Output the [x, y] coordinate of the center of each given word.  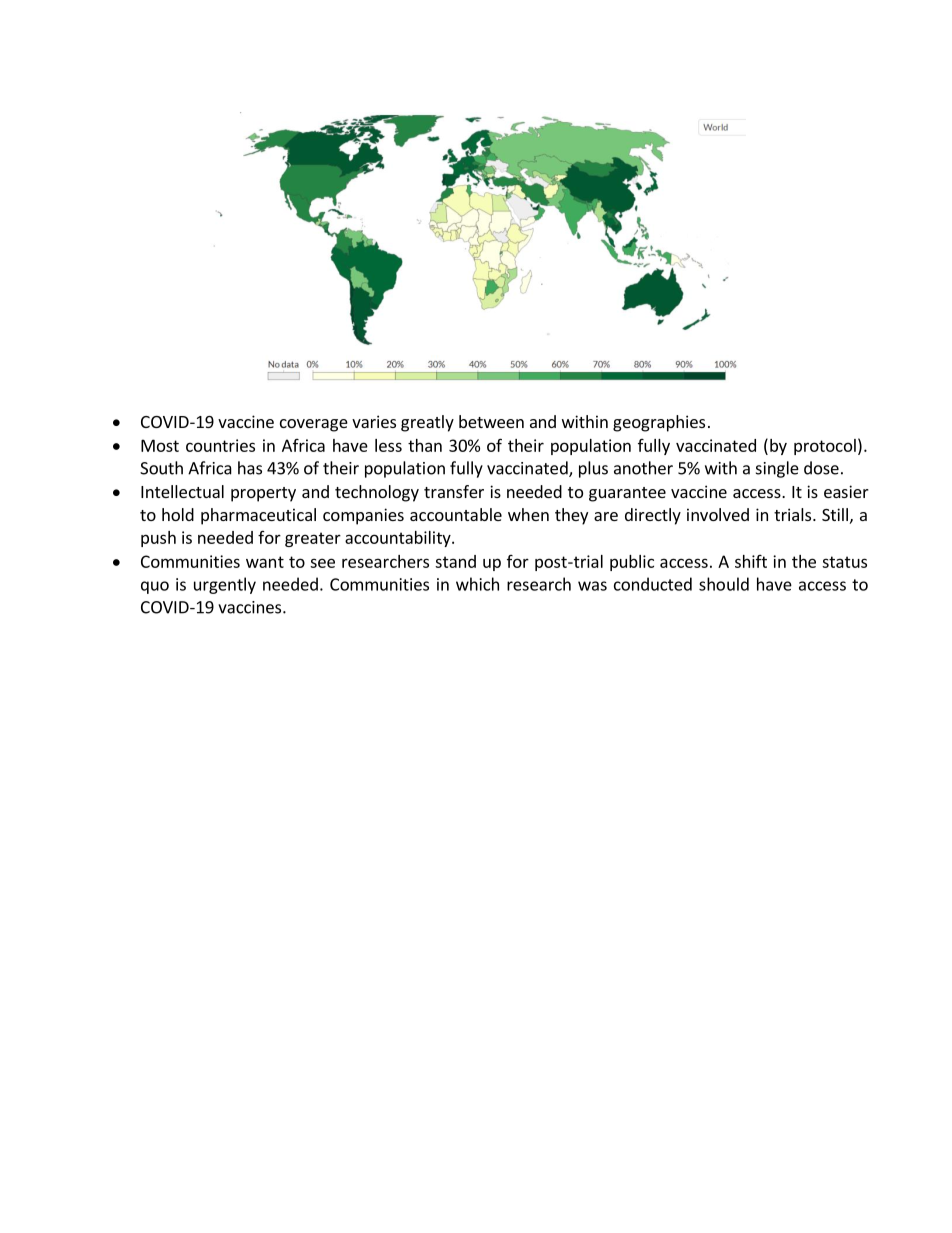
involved [718, 514]
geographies [659, 423]
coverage [314, 425]
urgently [225, 585]
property [263, 494]
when [528, 514]
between [491, 421]
